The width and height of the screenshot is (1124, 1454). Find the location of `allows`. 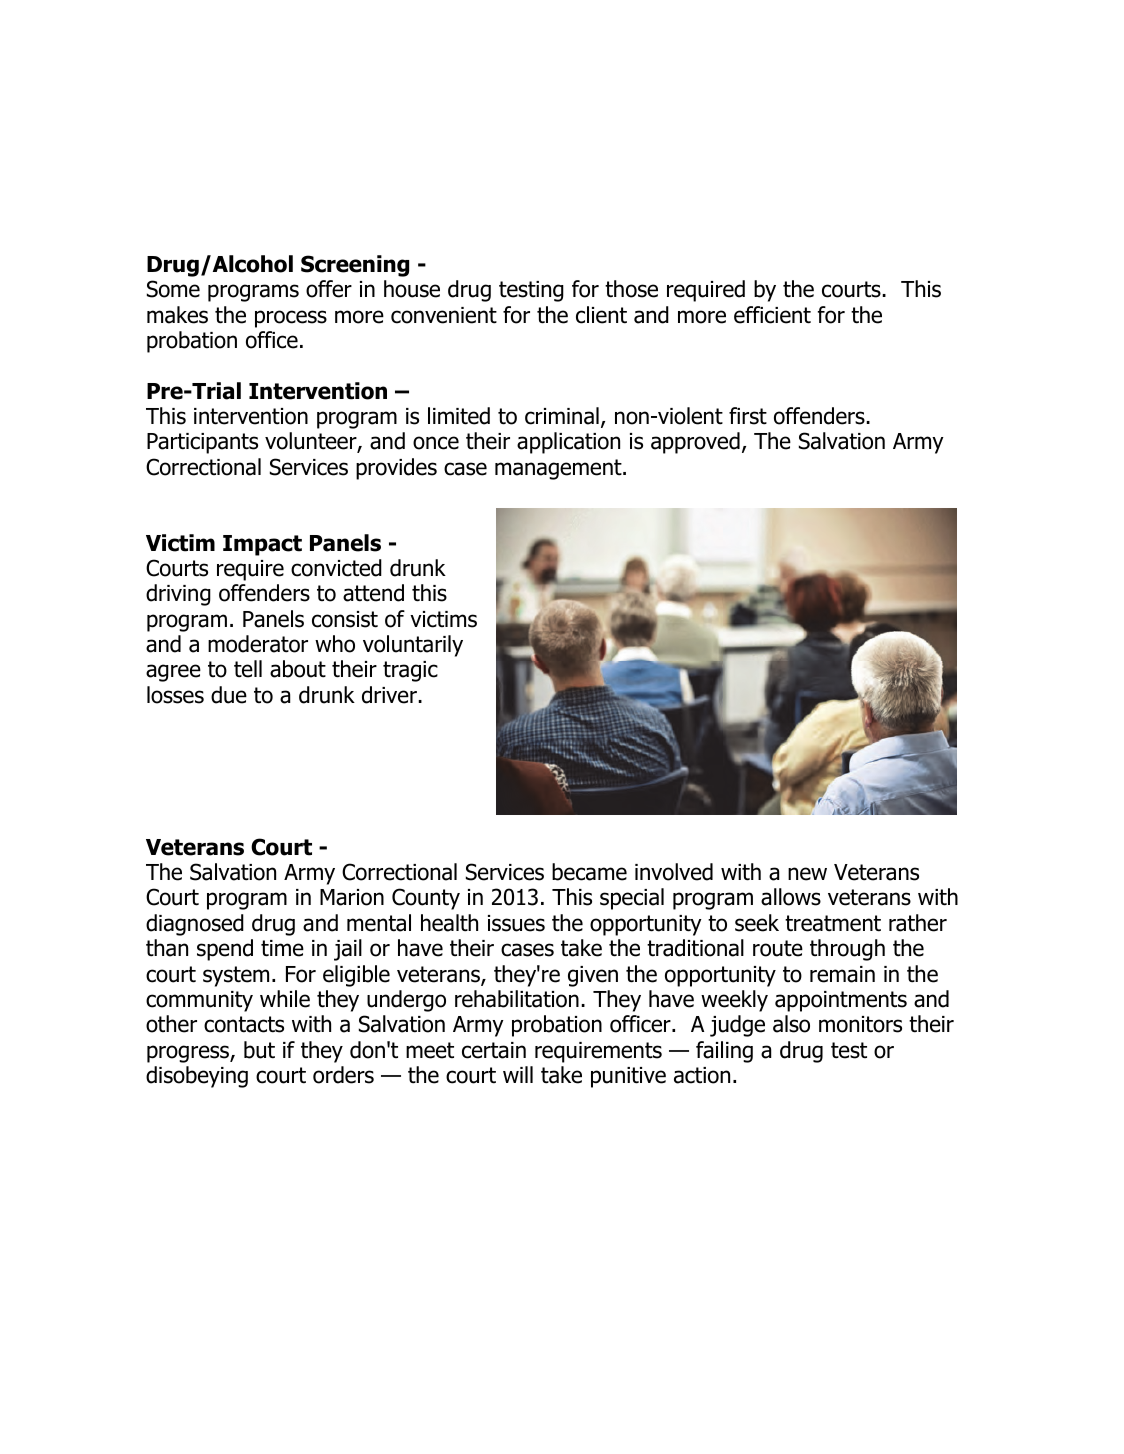

allows is located at coordinates (791, 897).
